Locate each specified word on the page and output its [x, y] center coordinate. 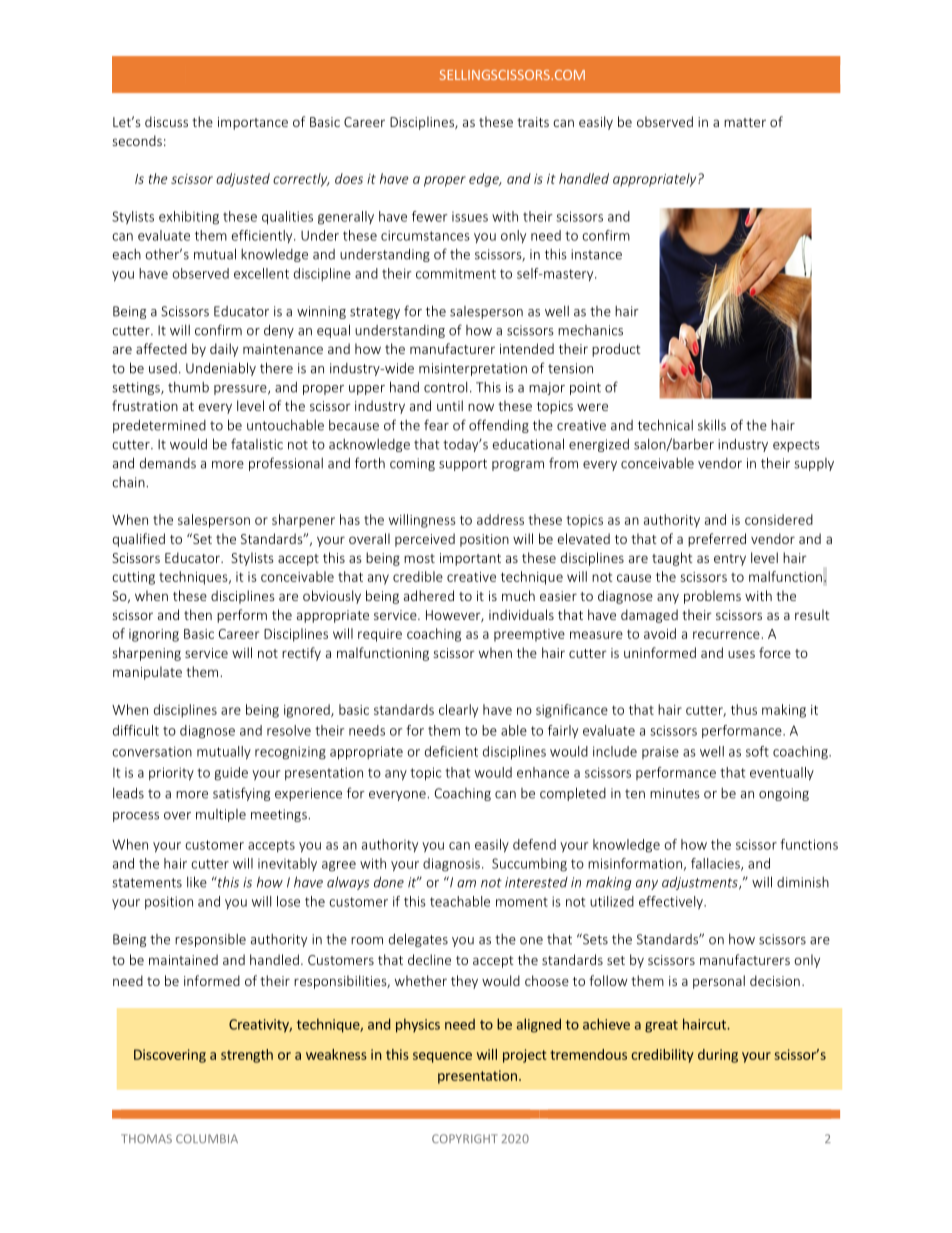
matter [745, 122]
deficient [451, 751]
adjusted [243, 180]
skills [712, 425]
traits [533, 122]
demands [168, 463]
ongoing [784, 794]
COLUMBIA [207, 1138]
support [463, 465]
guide [231, 774]
